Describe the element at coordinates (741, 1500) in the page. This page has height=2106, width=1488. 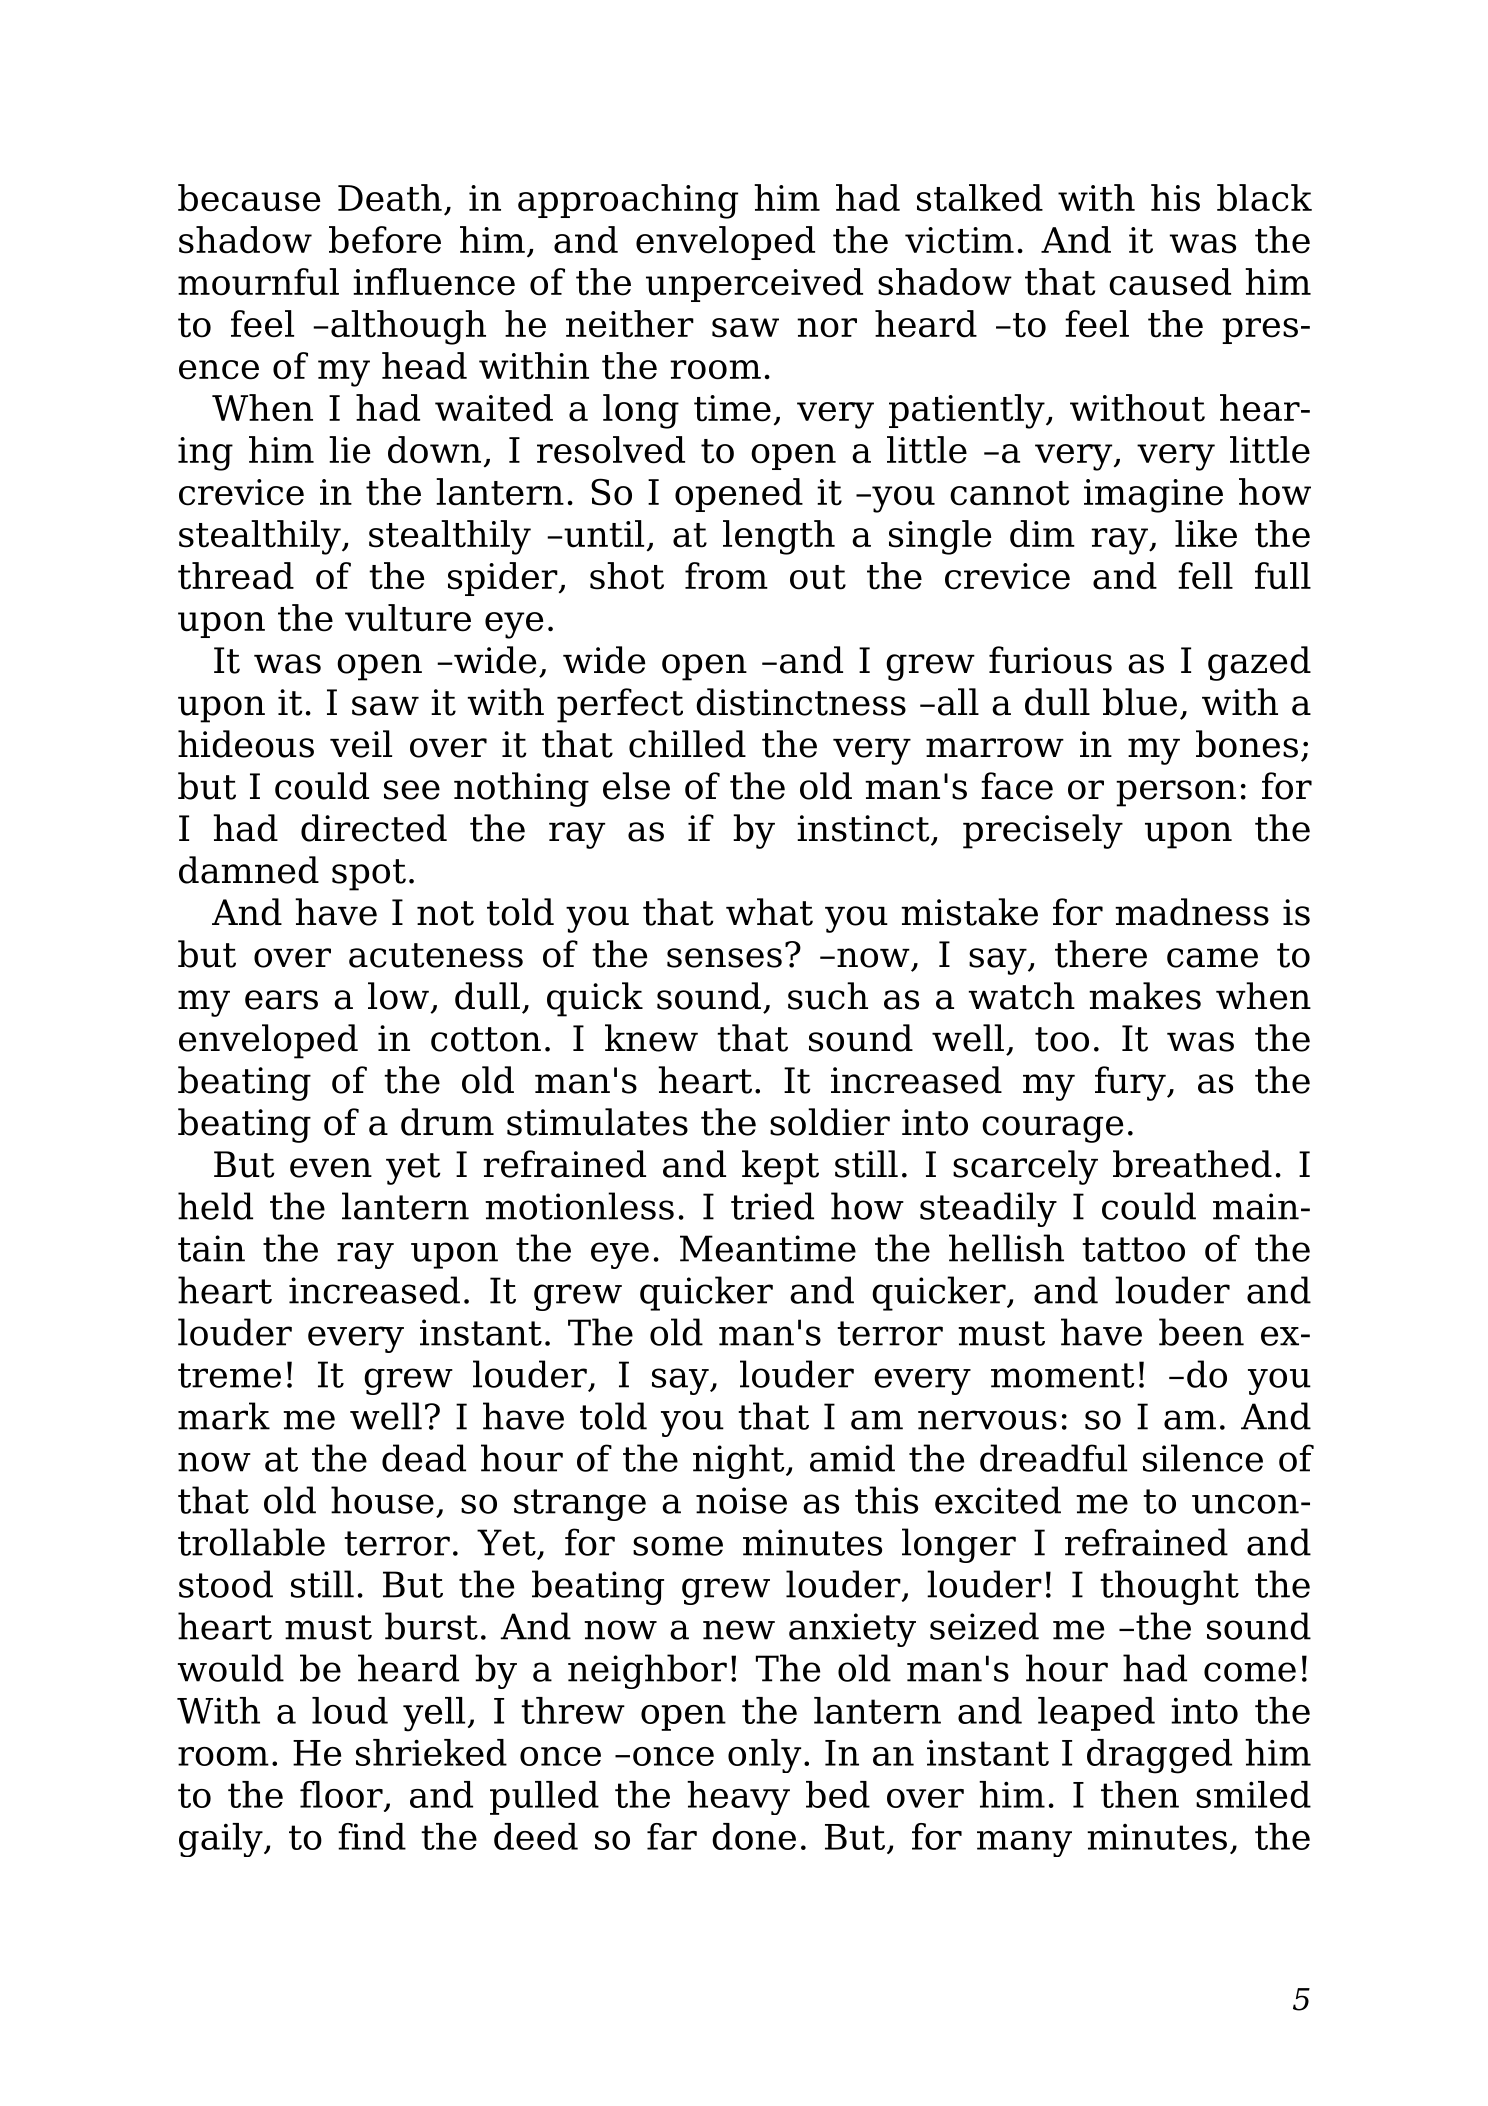
I see `noise` at that location.
